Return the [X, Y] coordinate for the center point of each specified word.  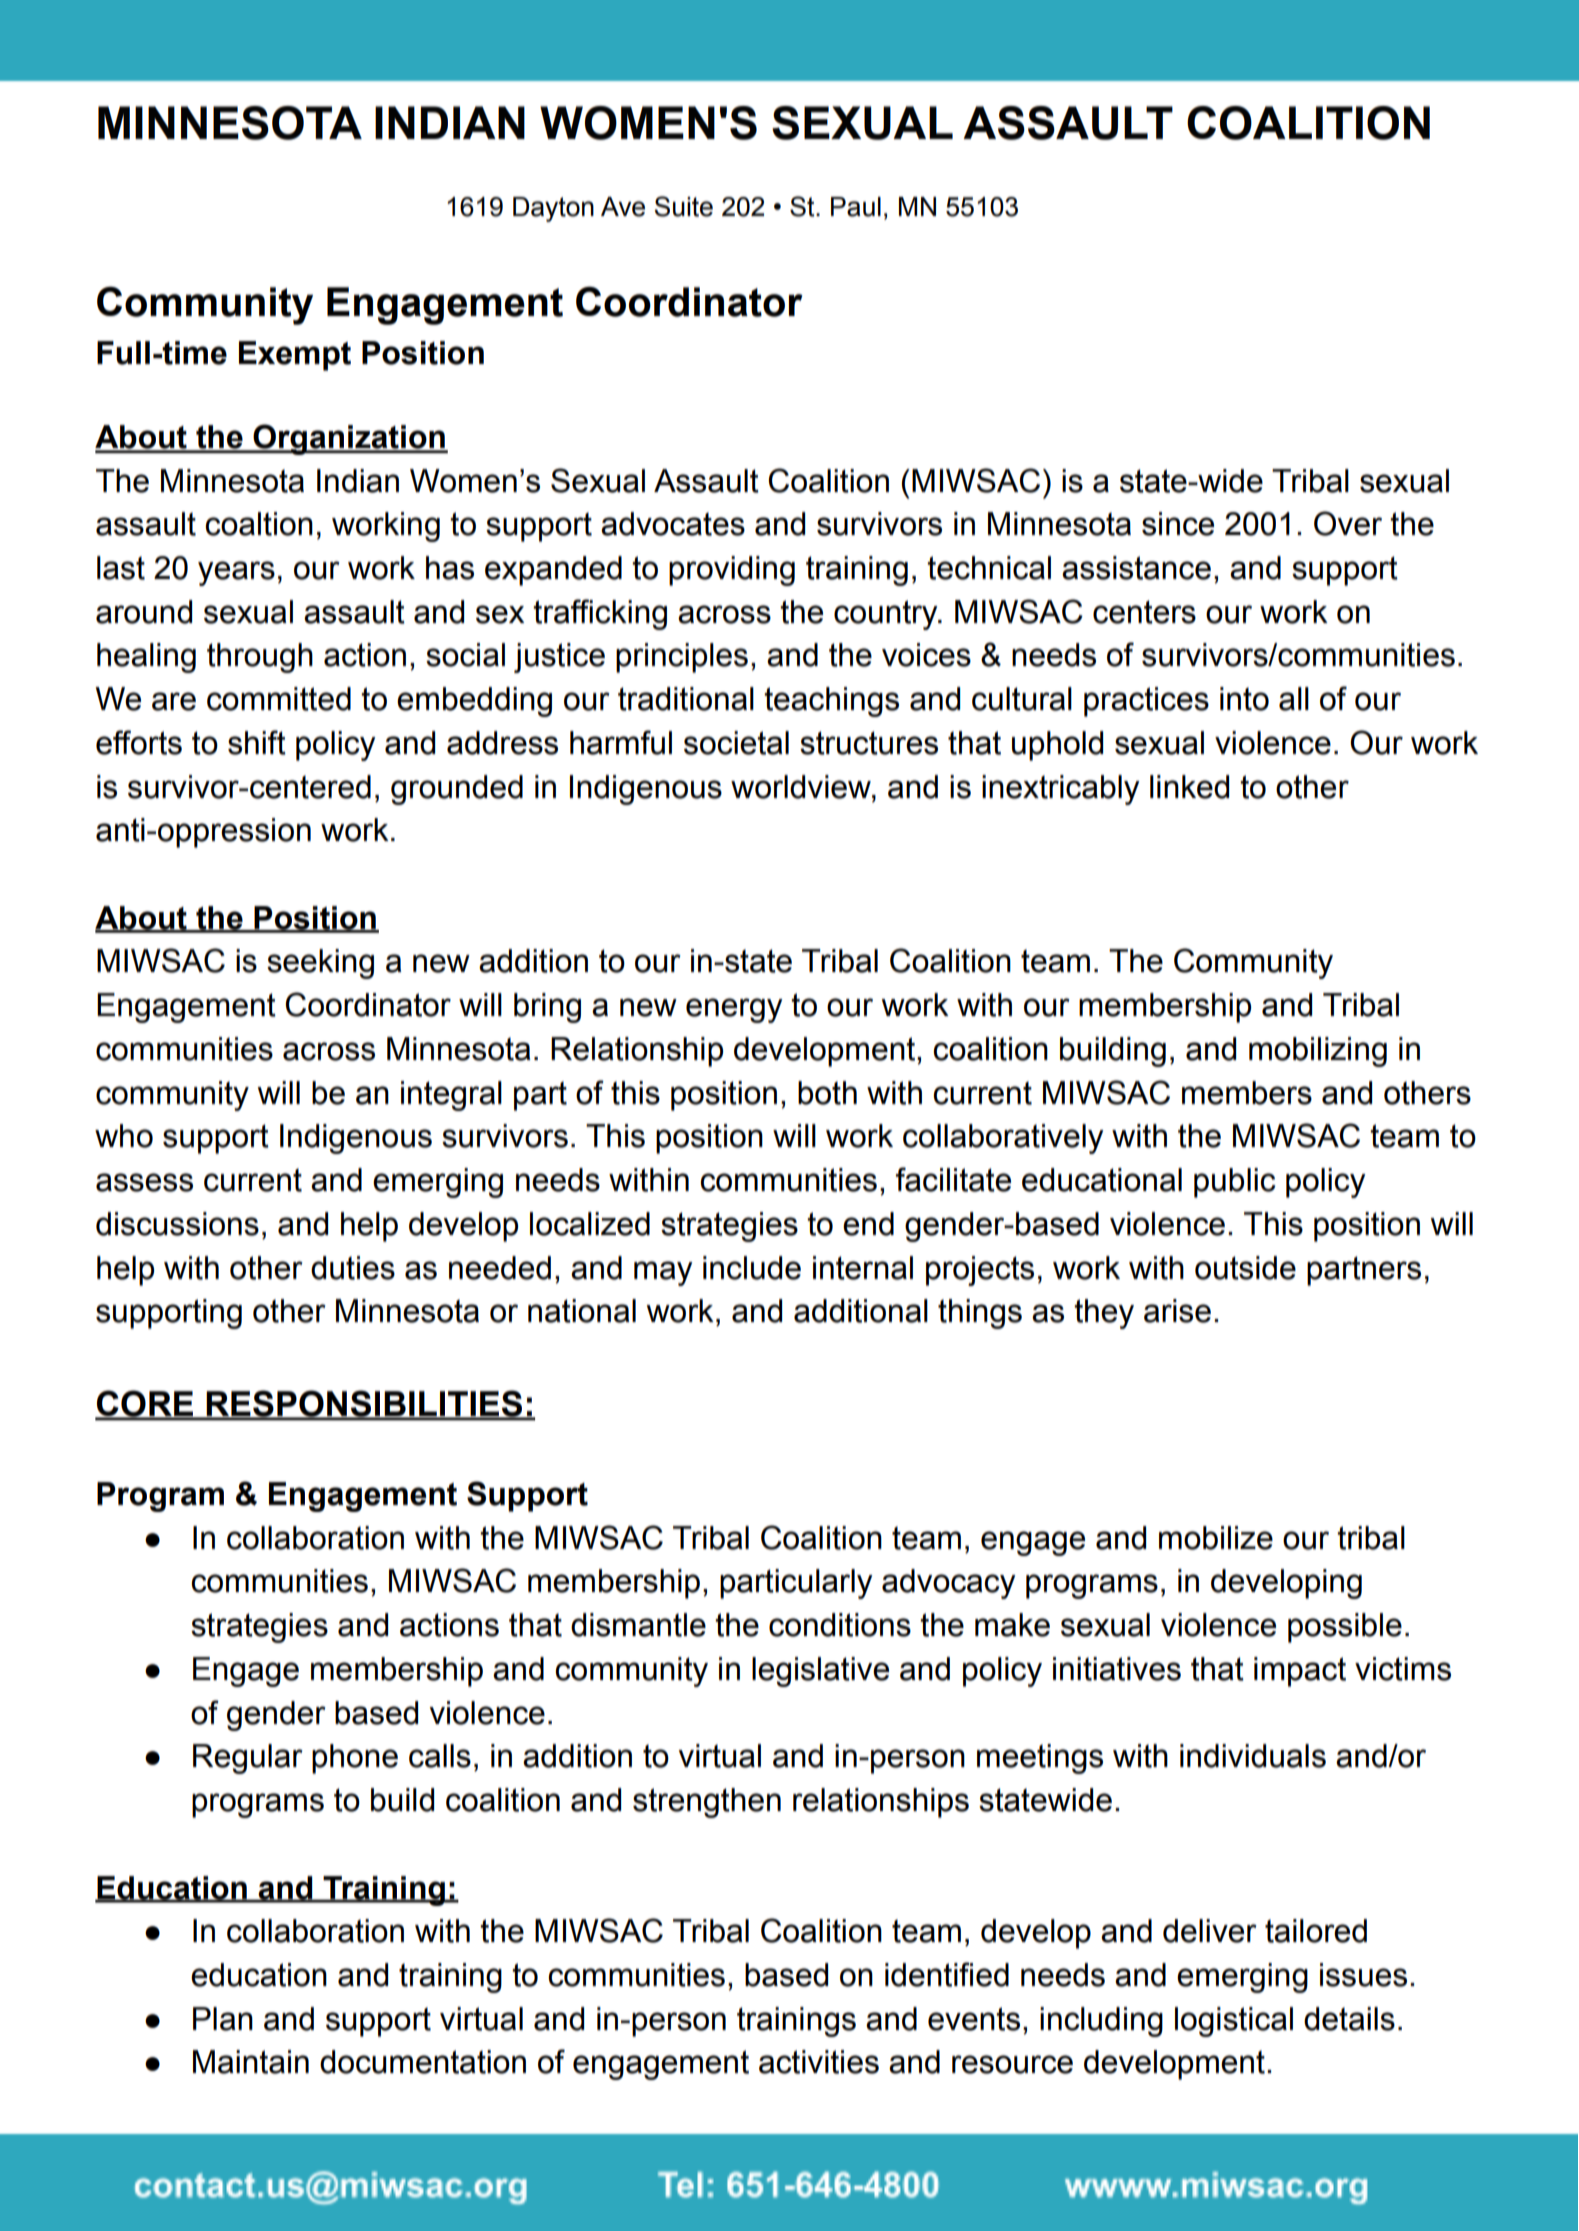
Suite [683, 206]
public [1234, 1183]
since [1178, 524]
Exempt [295, 356]
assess [144, 1182]
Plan [223, 2019]
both [827, 1093]
